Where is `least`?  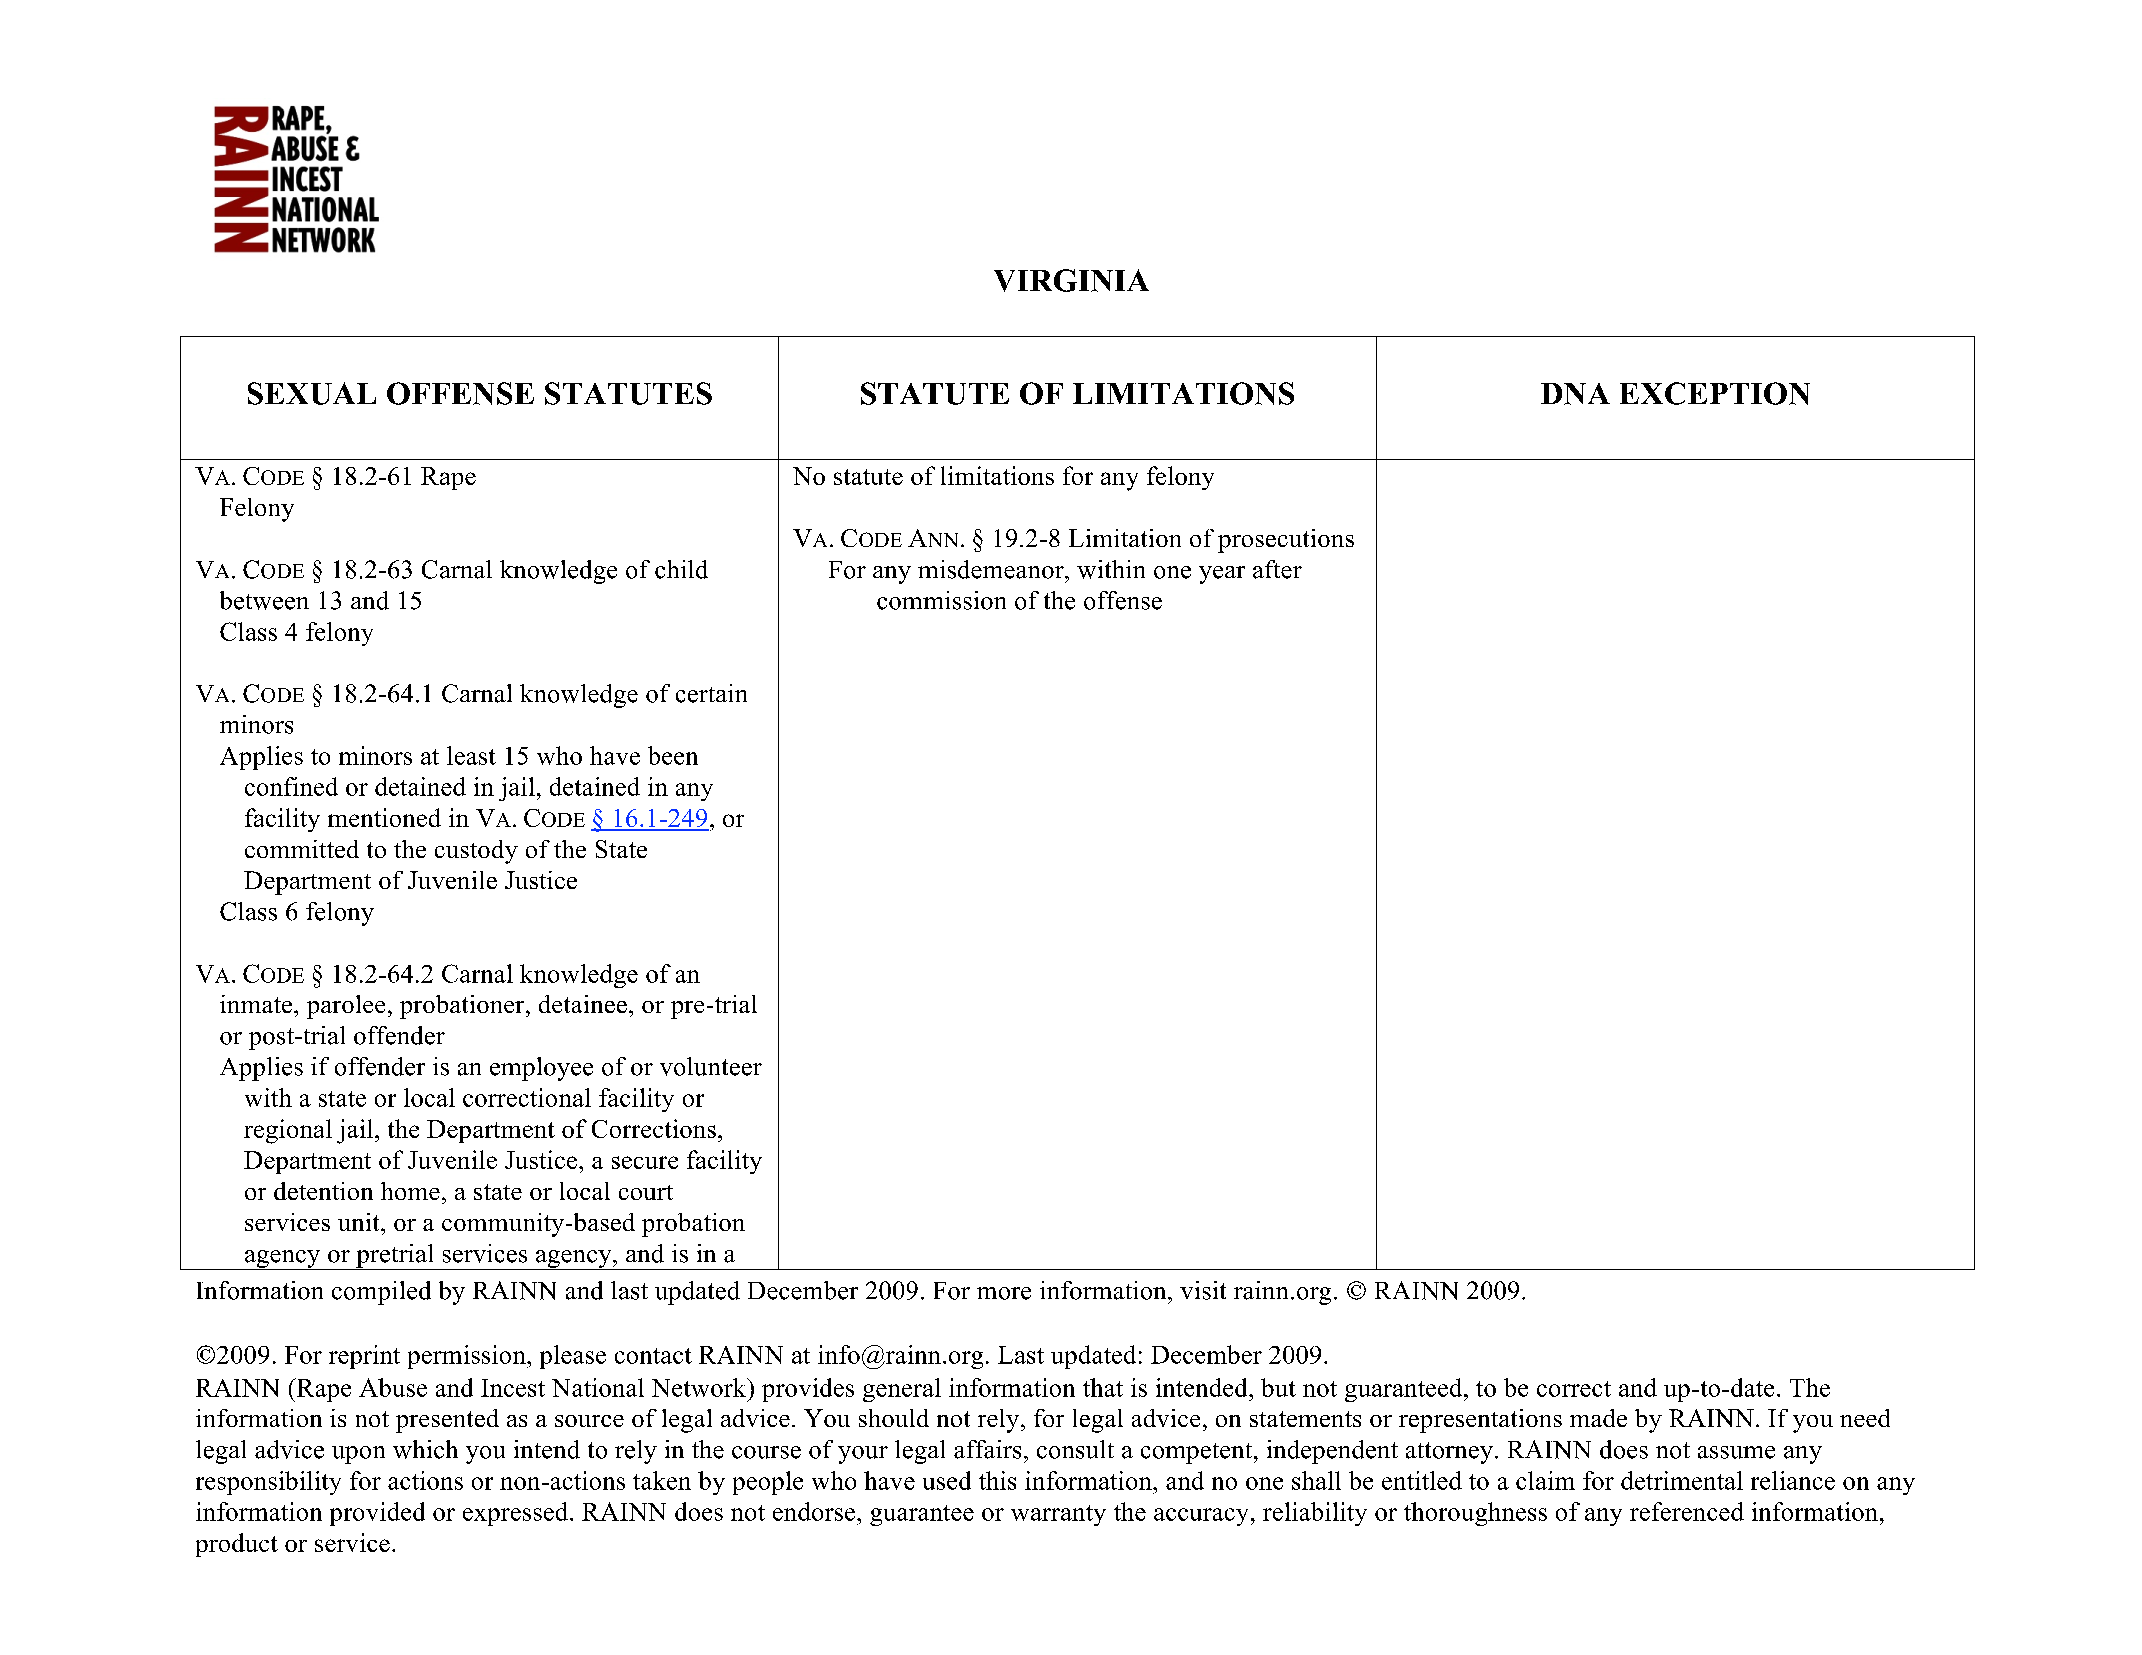
least is located at coordinates (471, 755).
